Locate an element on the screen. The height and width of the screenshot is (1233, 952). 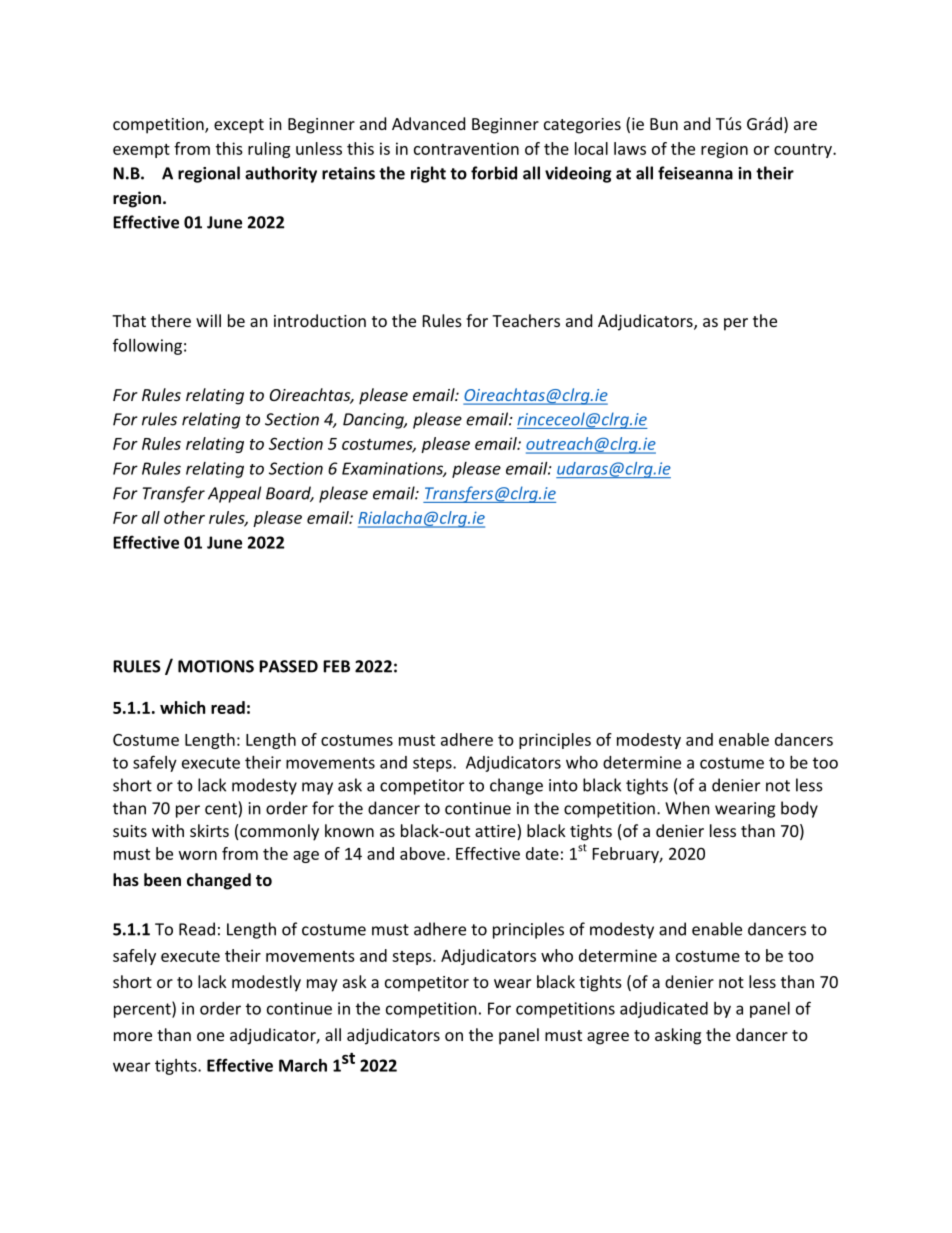
MOTIONS is located at coordinates (216, 666).
